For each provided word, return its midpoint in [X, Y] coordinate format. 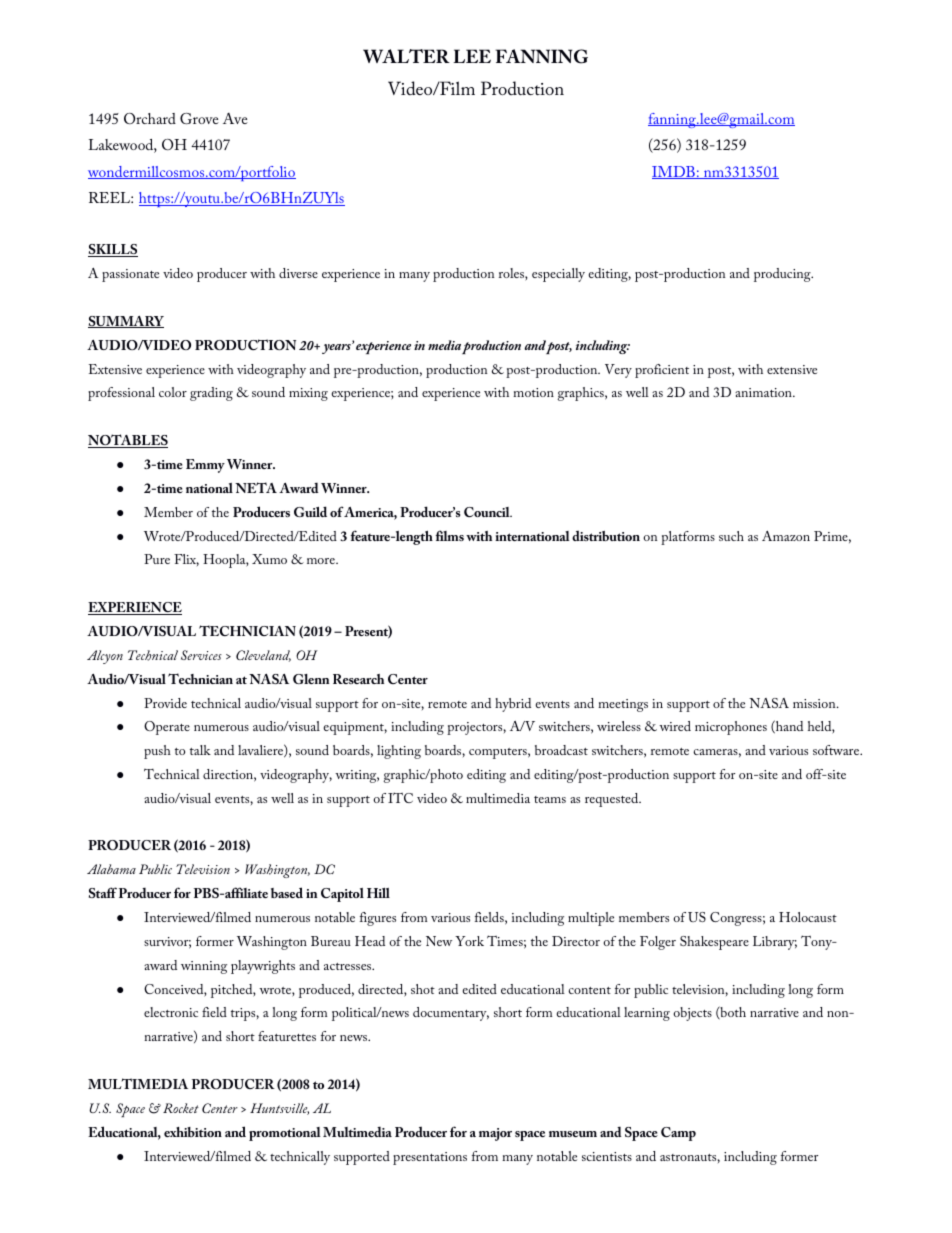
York [469, 941]
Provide [165, 703]
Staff [103, 892]
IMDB [674, 172]
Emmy [205, 466]
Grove [199, 119]
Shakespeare [714, 943]
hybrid [513, 705]
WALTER [406, 56]
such [731, 536]
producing [783, 275]
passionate [130, 275]
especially [558, 275]
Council [488, 512]
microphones [731, 728]
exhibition [193, 1132]
